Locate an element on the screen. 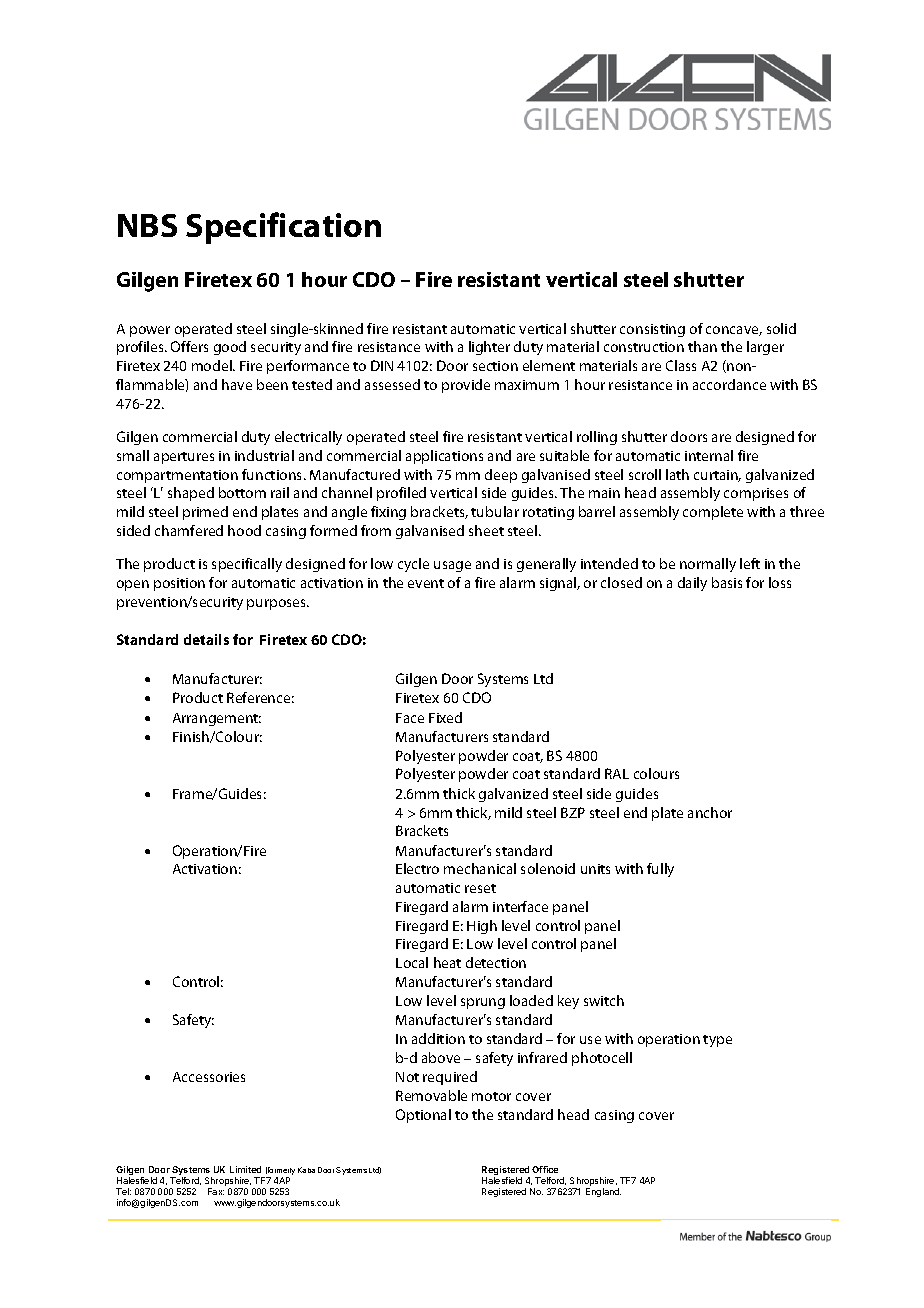  type is located at coordinates (717, 1041).
